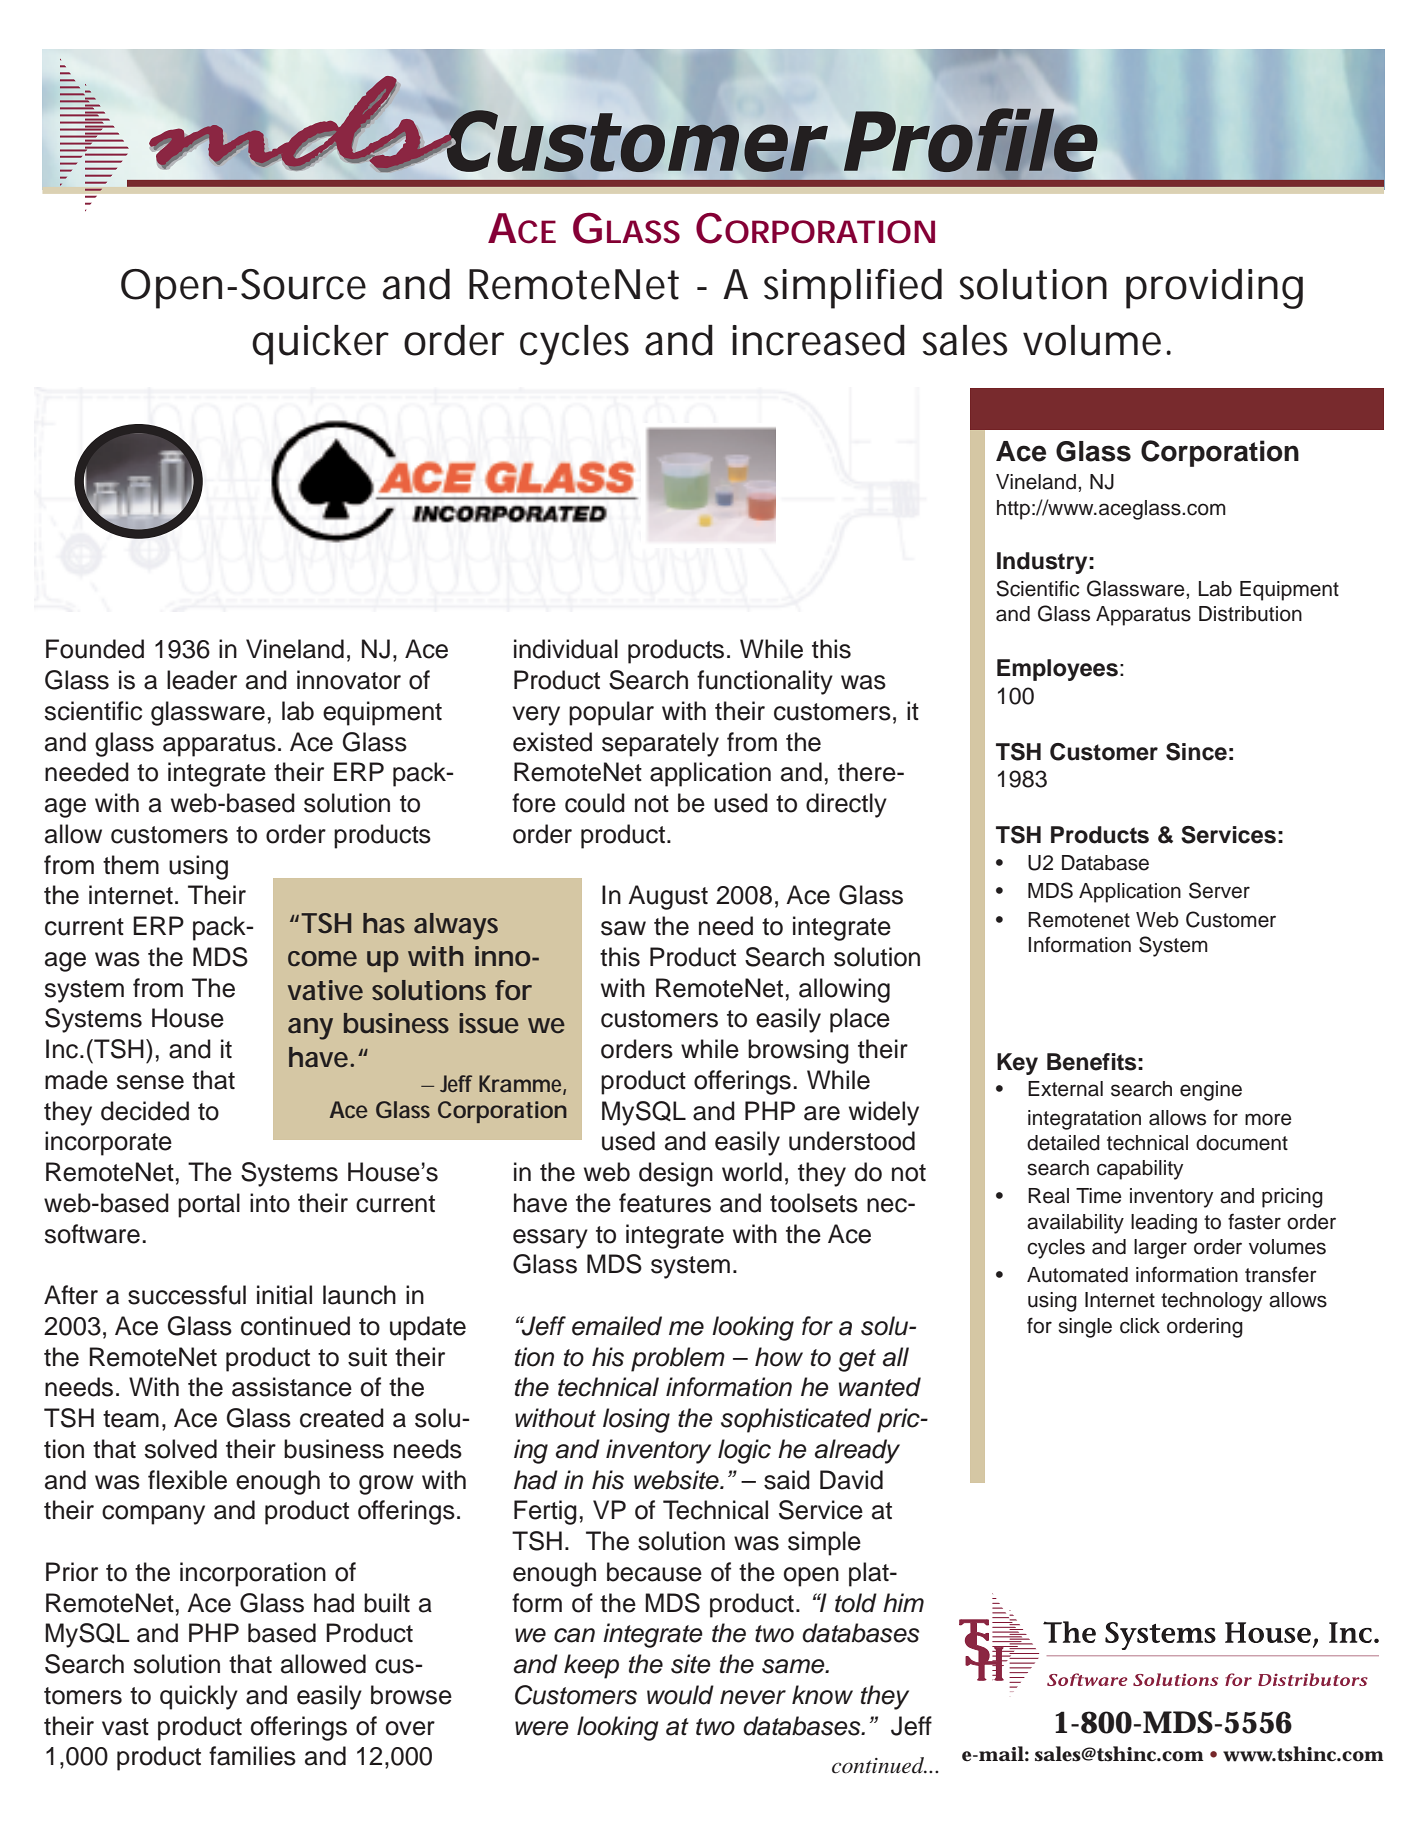 This page has width=1426, height=1845. I want to click on come, so click(322, 958).
